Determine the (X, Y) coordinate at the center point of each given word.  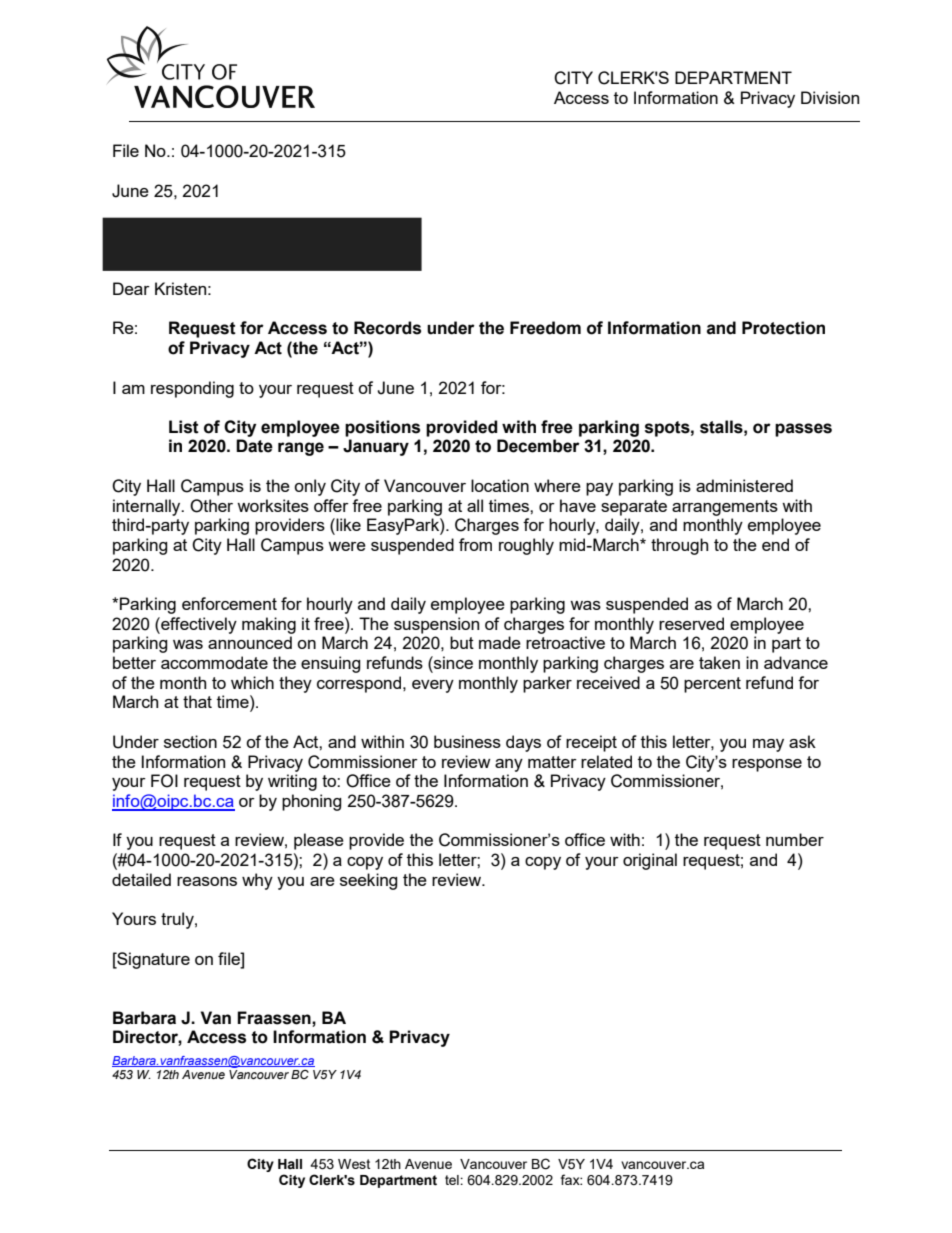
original (650, 861)
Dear (131, 288)
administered (744, 485)
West (354, 1164)
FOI (164, 781)
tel (453, 1180)
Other (211, 506)
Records (387, 328)
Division (830, 97)
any (509, 765)
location (500, 485)
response (767, 765)
